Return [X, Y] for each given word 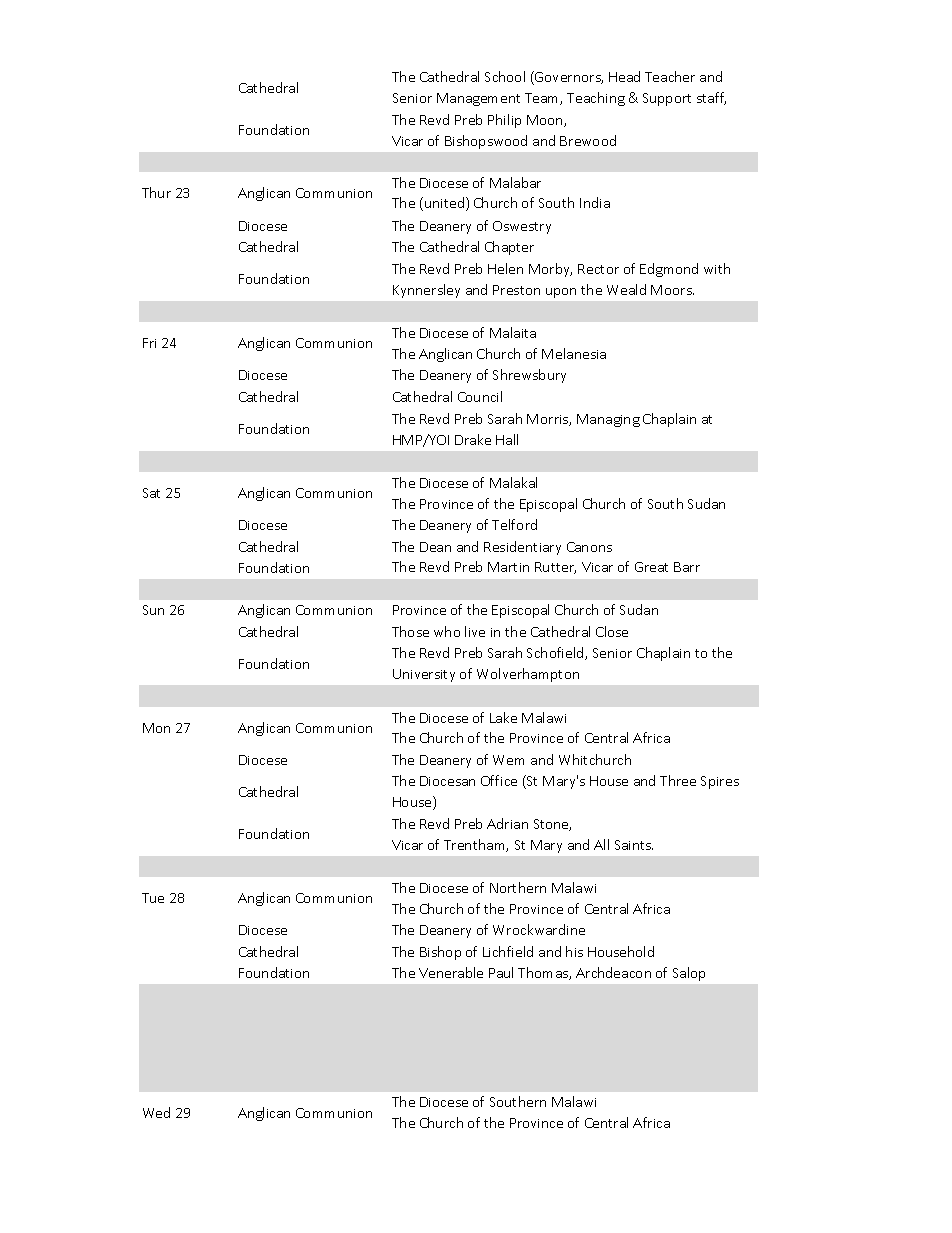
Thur [156, 192]
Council [480, 396]
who [447, 631]
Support [667, 99]
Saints [634, 845]
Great [651, 567]
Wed [156, 1112]
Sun [153, 610]
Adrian [507, 823]
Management [478, 99]
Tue [153, 898]
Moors [672, 290]
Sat [151, 493]
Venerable [451, 972]
